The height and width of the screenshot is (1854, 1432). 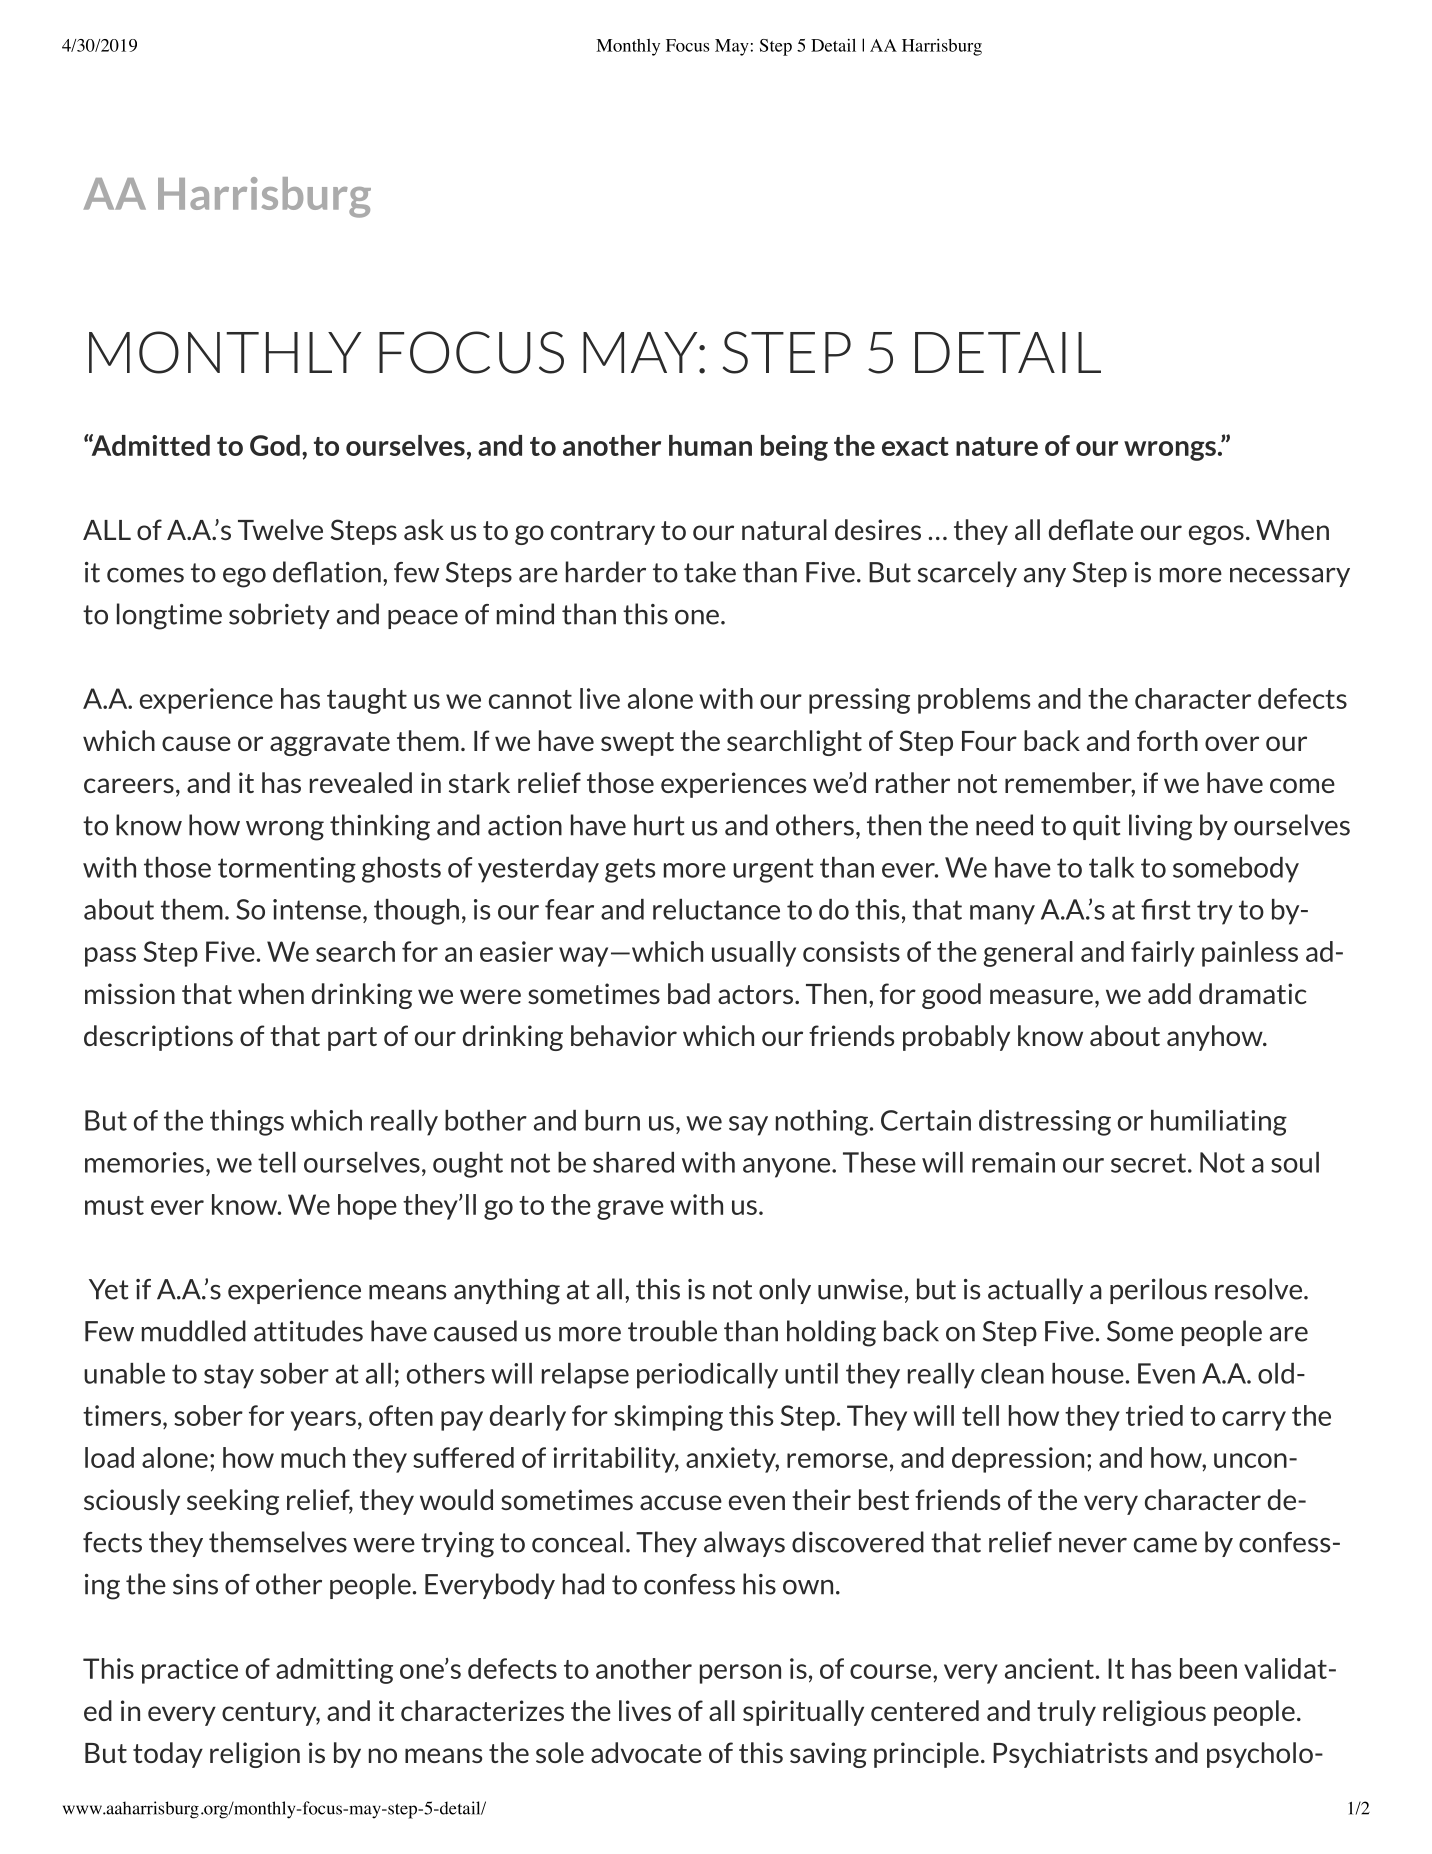 I want to click on human, so click(x=710, y=445).
